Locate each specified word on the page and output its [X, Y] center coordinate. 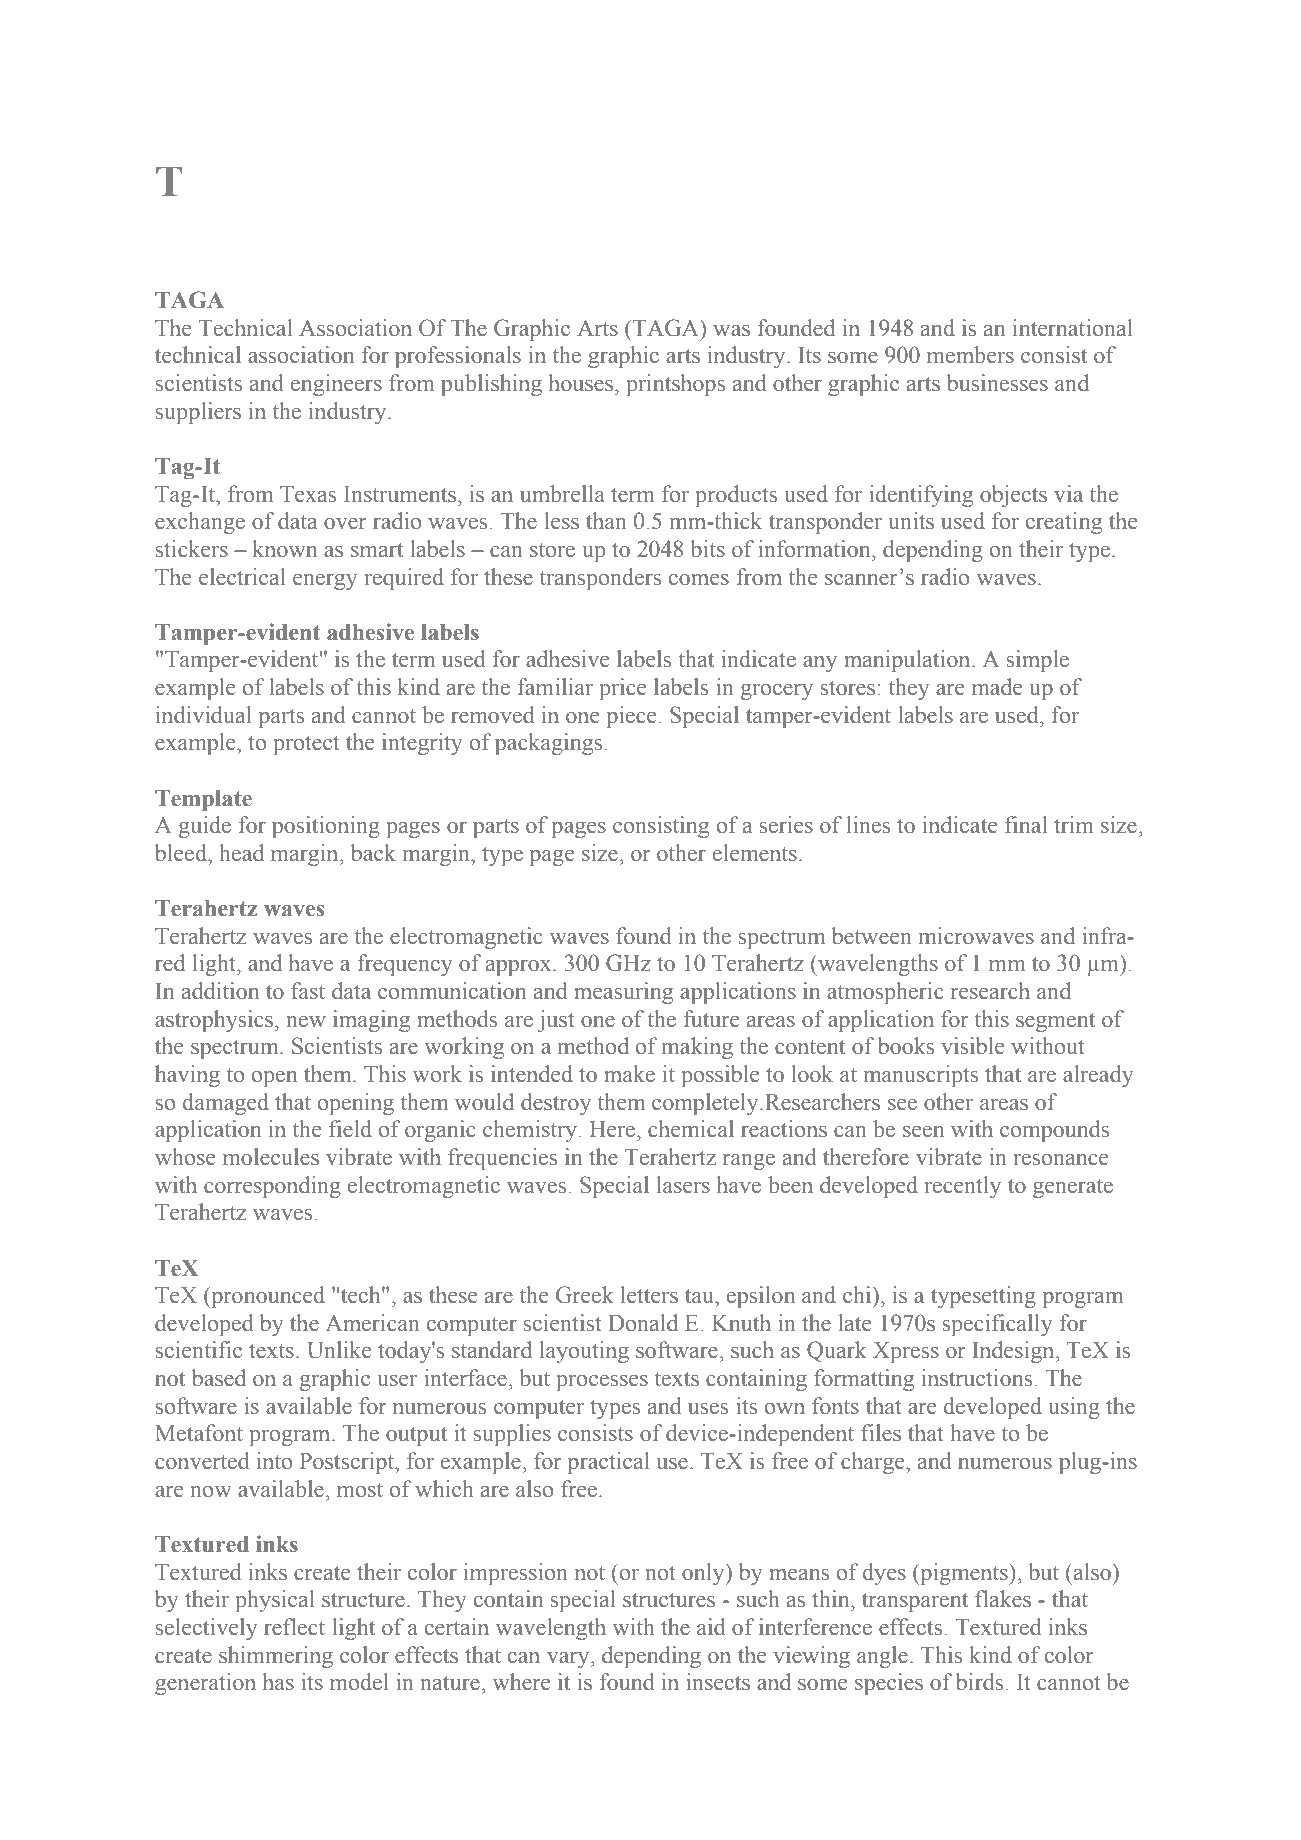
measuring [623, 993]
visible [973, 1046]
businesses [997, 383]
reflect [294, 1627]
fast [308, 991]
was [731, 331]
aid [711, 1627]
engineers [336, 385]
